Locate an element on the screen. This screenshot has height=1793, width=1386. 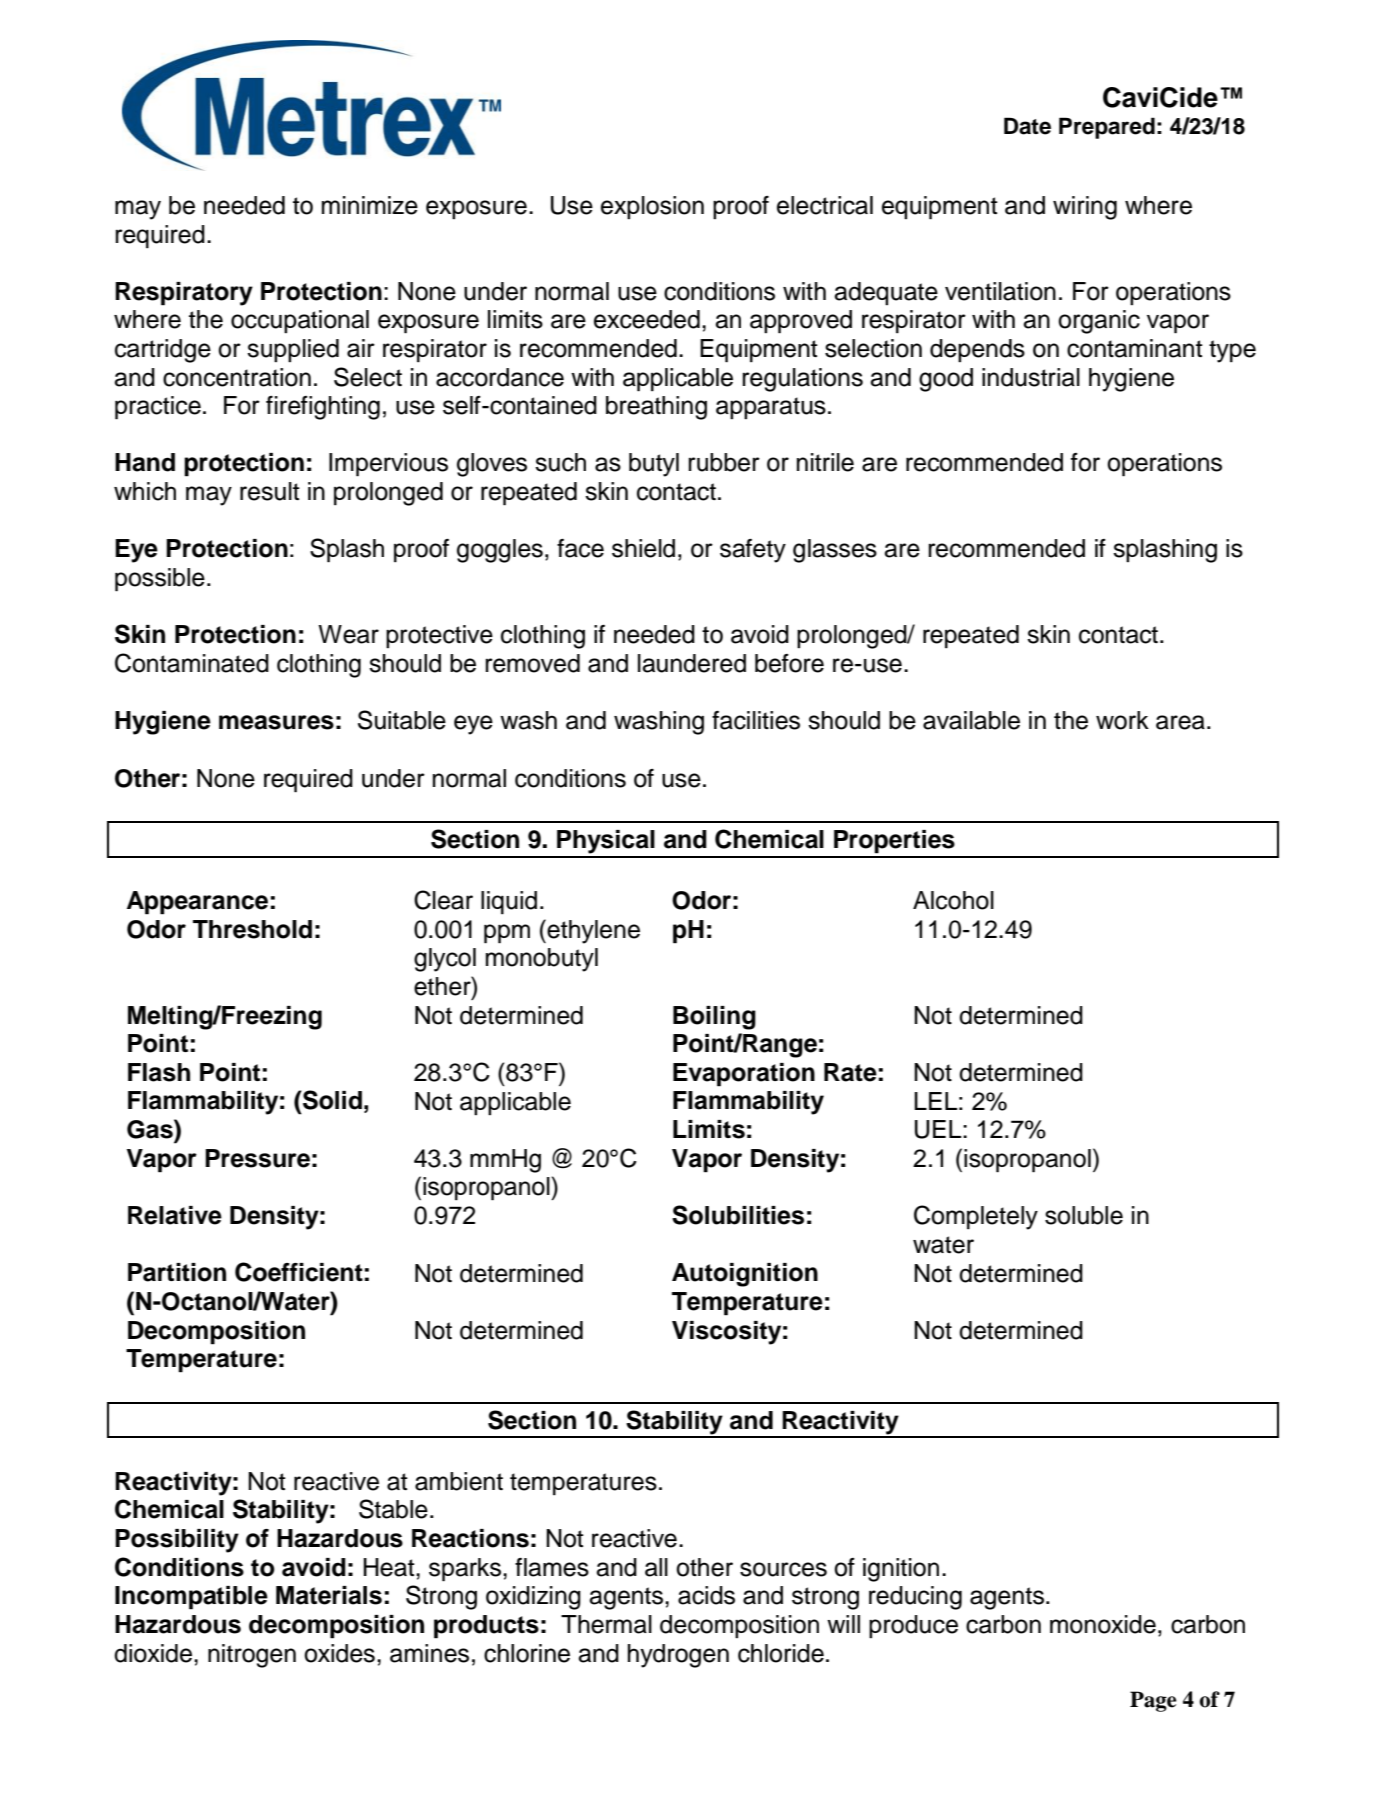
wiring is located at coordinates (1085, 208).
